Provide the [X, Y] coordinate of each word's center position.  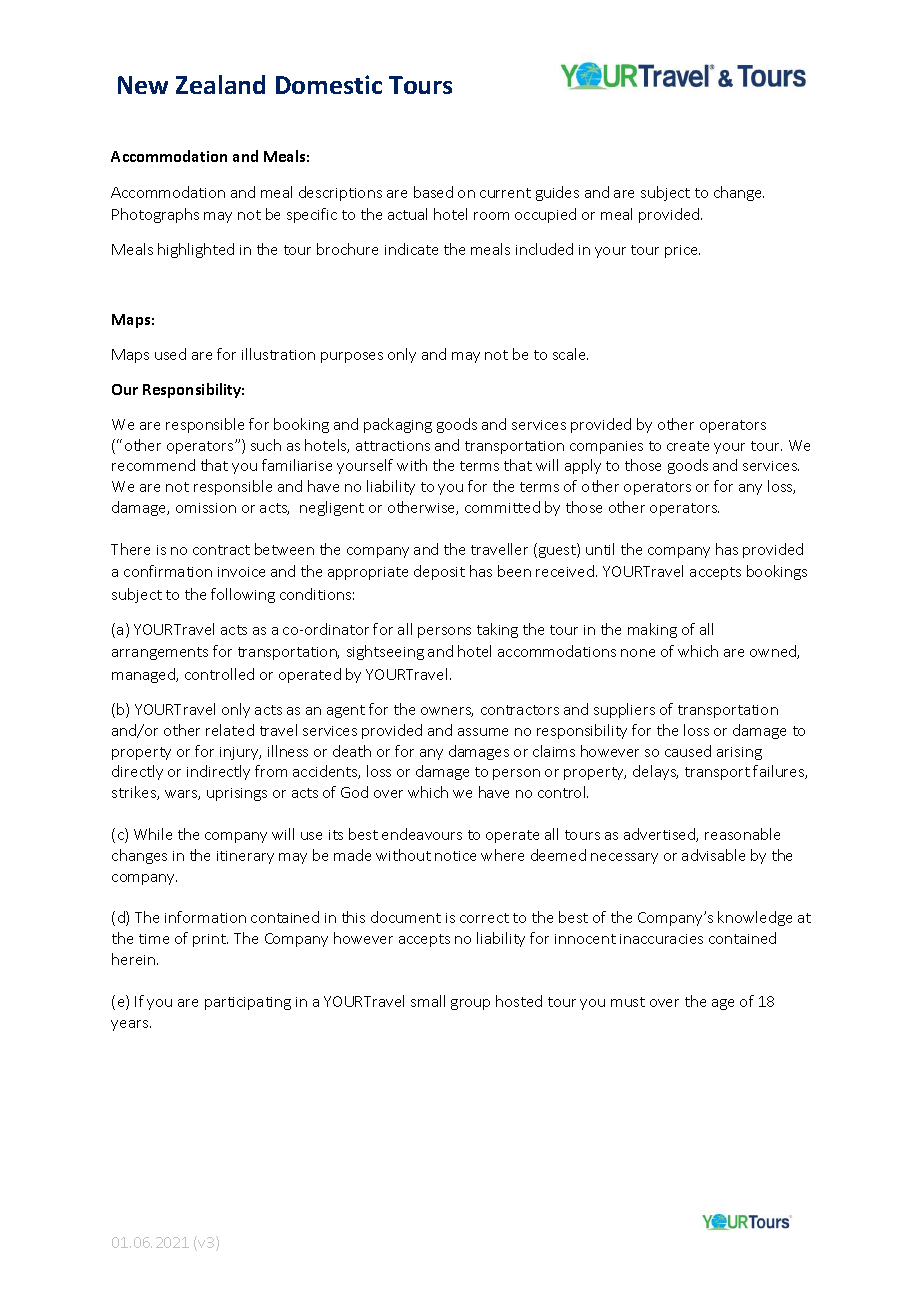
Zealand [220, 84]
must [628, 1002]
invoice [241, 572]
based [433, 192]
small [428, 1001]
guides [557, 193]
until [600, 549]
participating [248, 1003]
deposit [439, 572]
